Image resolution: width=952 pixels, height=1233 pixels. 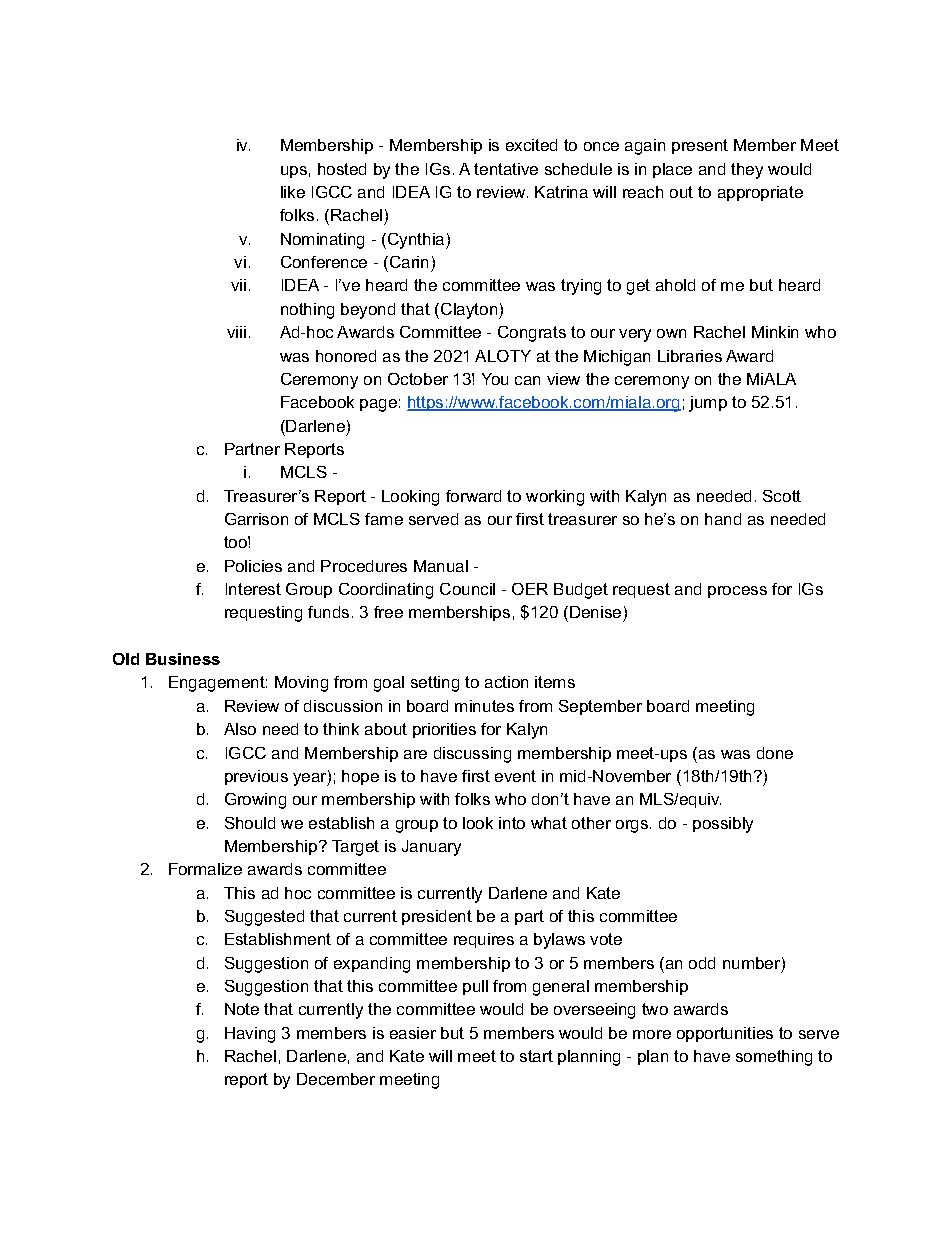 What do you see at coordinates (256, 519) in the screenshot?
I see `Garrison` at bounding box center [256, 519].
